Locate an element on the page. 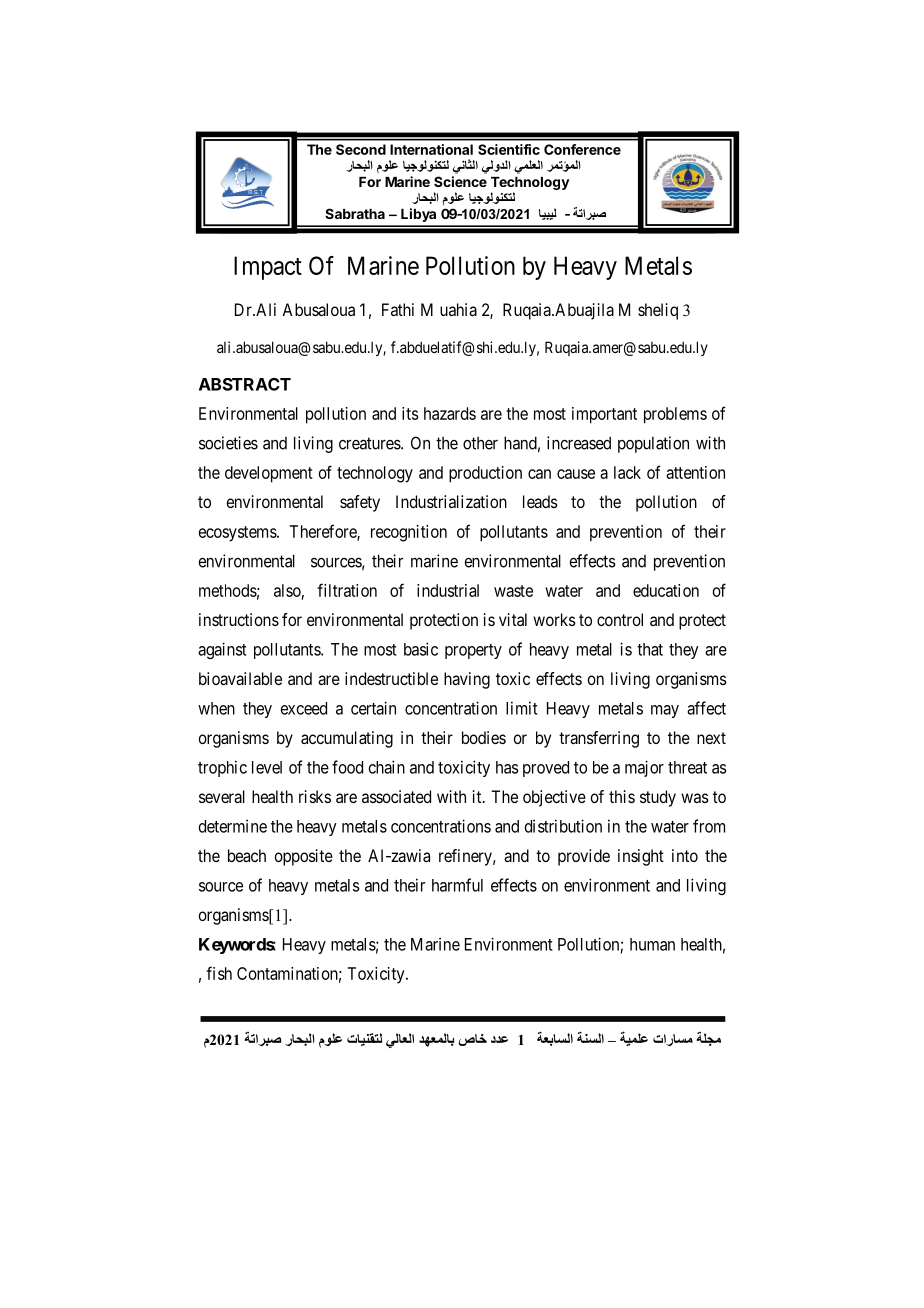 This page has height=1308, width=924. Science is located at coordinates (460, 181).
